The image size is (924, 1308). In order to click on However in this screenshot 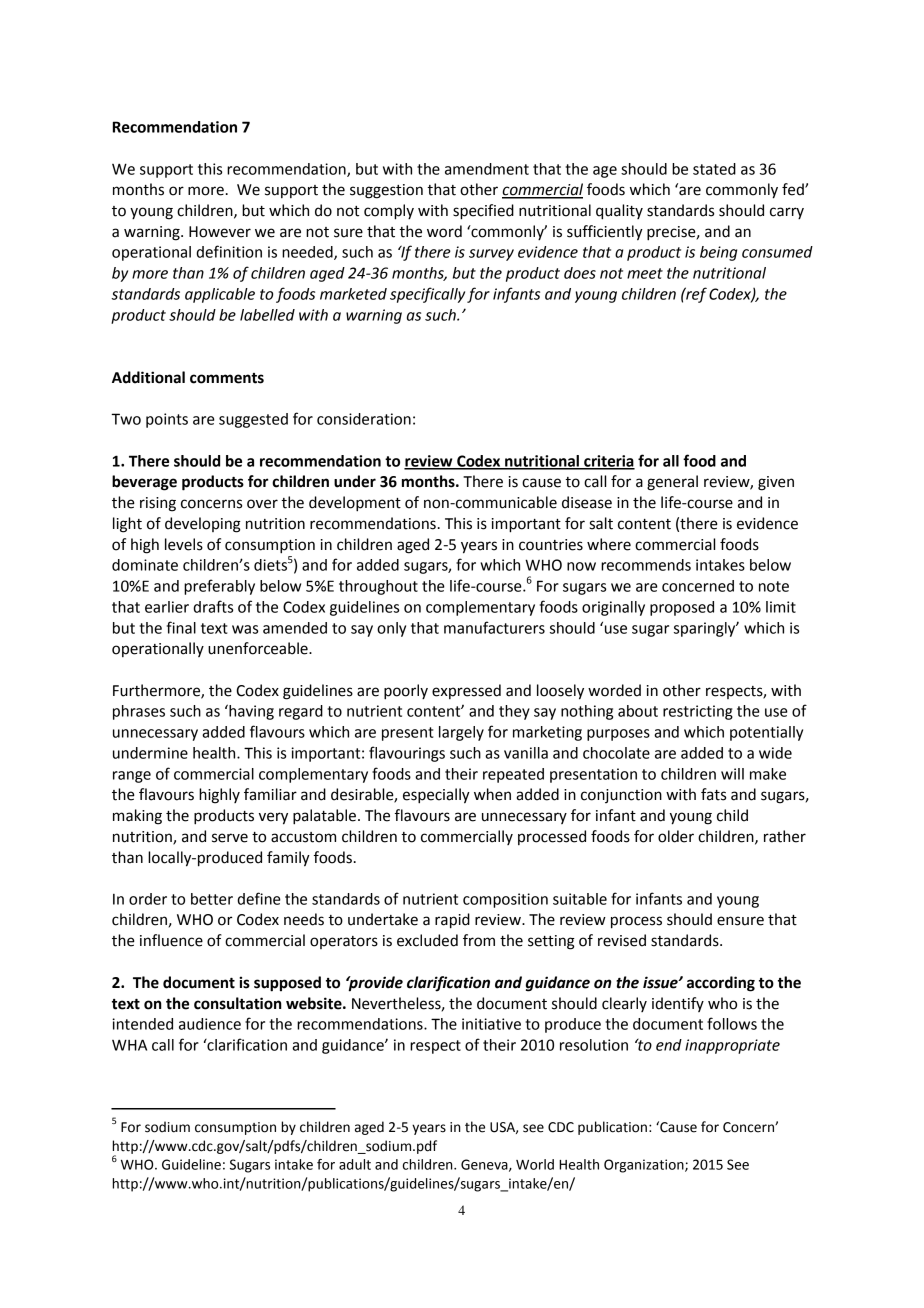, I will do `click(220, 232)`.
